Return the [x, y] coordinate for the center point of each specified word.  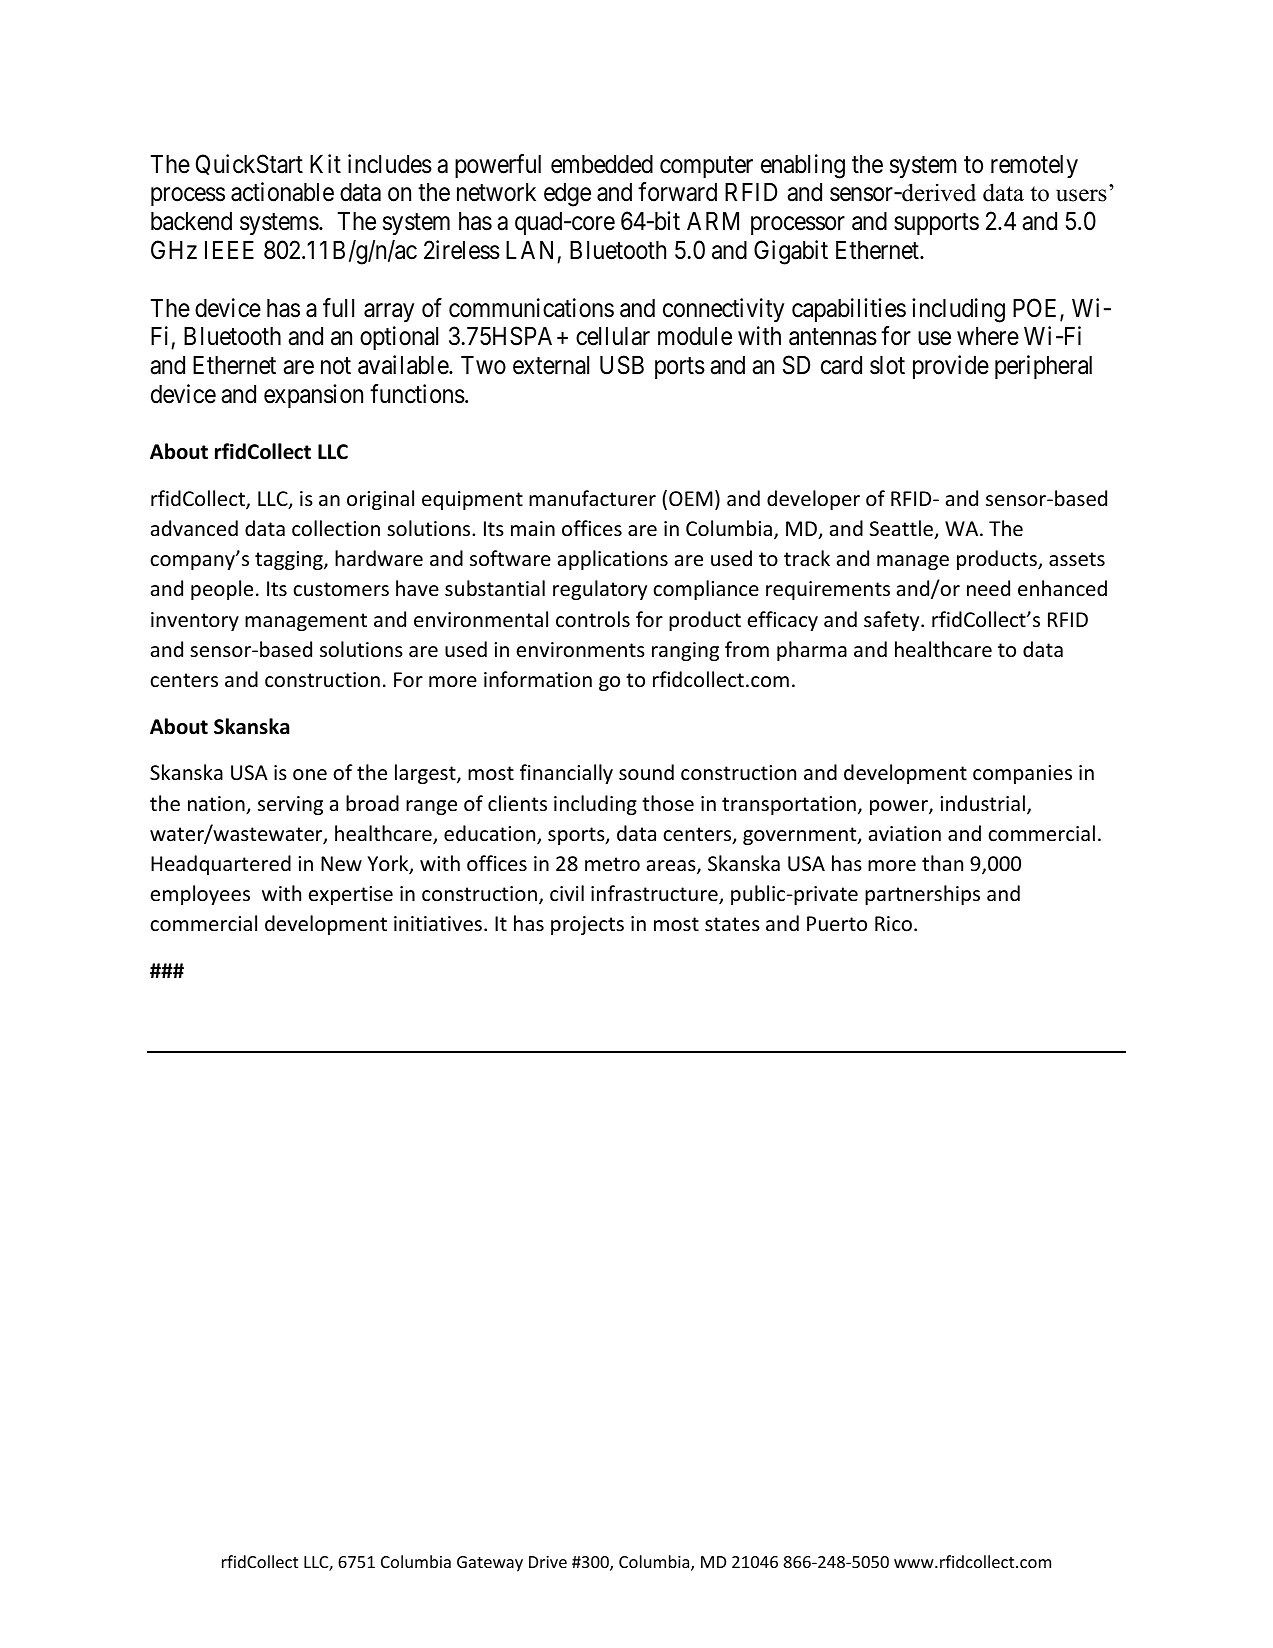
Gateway [490, 1564]
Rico [893, 924]
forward [677, 192]
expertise [351, 895]
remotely [1034, 166]
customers [341, 589]
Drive [548, 1562]
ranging [685, 651]
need [988, 588]
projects [587, 925]
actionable [282, 192]
